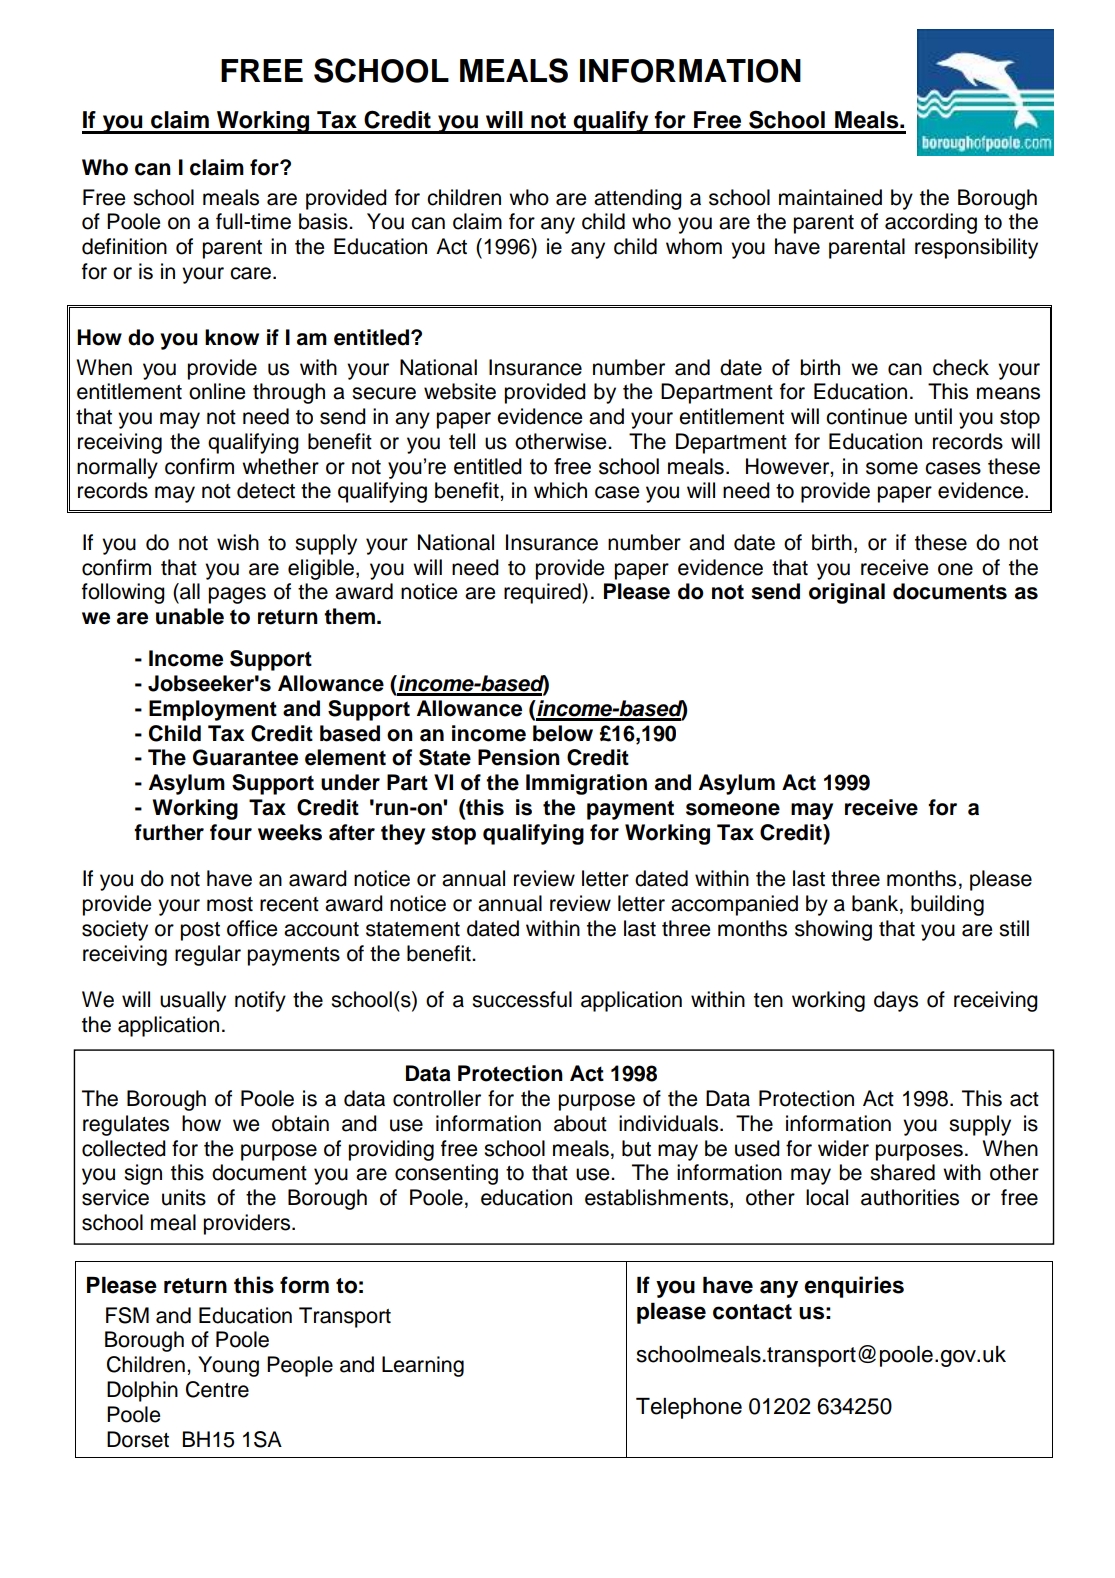 This page has height=1578, width=1115. Describe the element at coordinates (689, 1408) in the page. I see `Telephone` at that location.
